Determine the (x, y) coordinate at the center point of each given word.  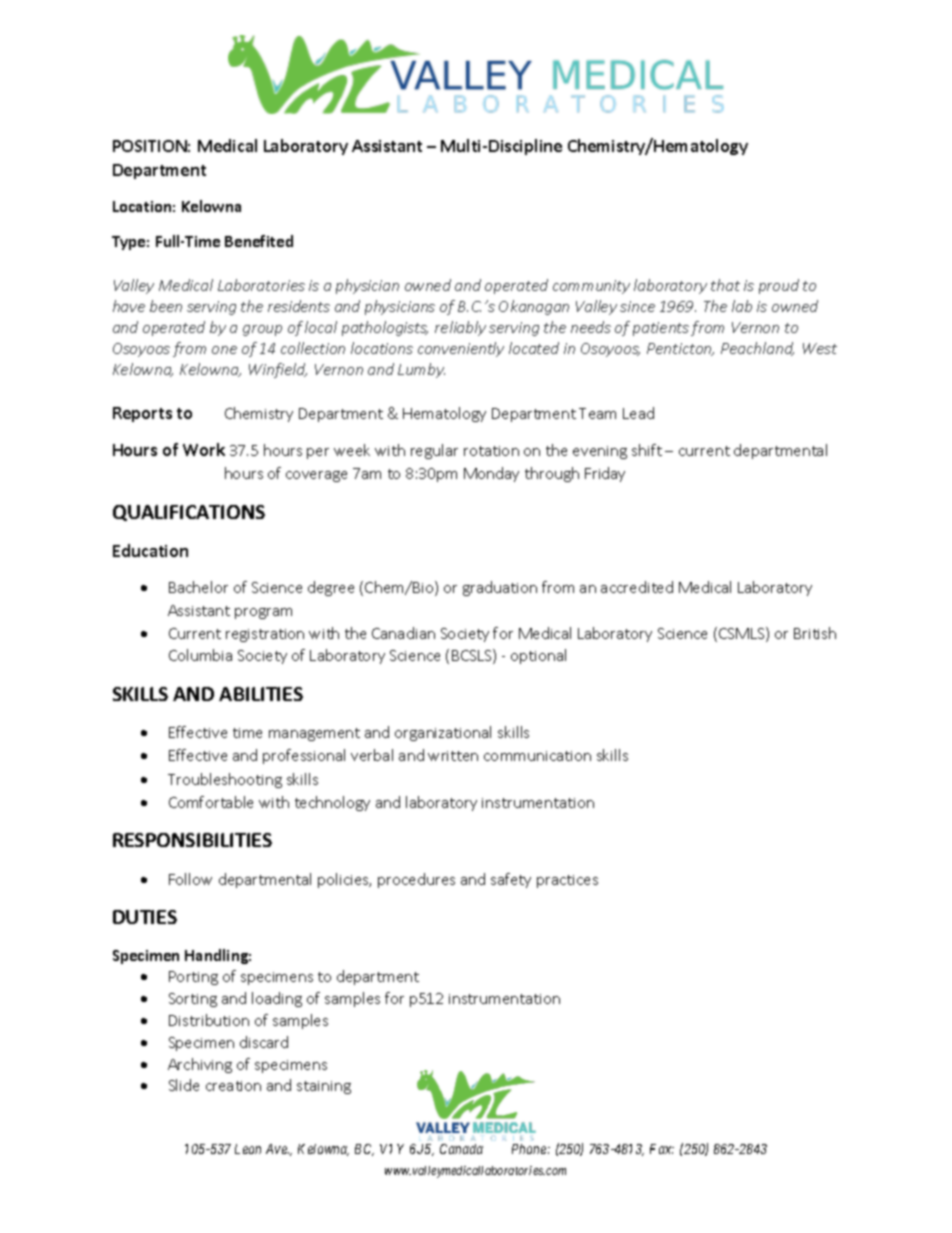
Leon (248, 1149)
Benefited (259, 241)
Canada (461, 1149)
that (725, 285)
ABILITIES (261, 694)
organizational (443, 733)
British (815, 633)
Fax (662, 1149)
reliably (460, 328)
